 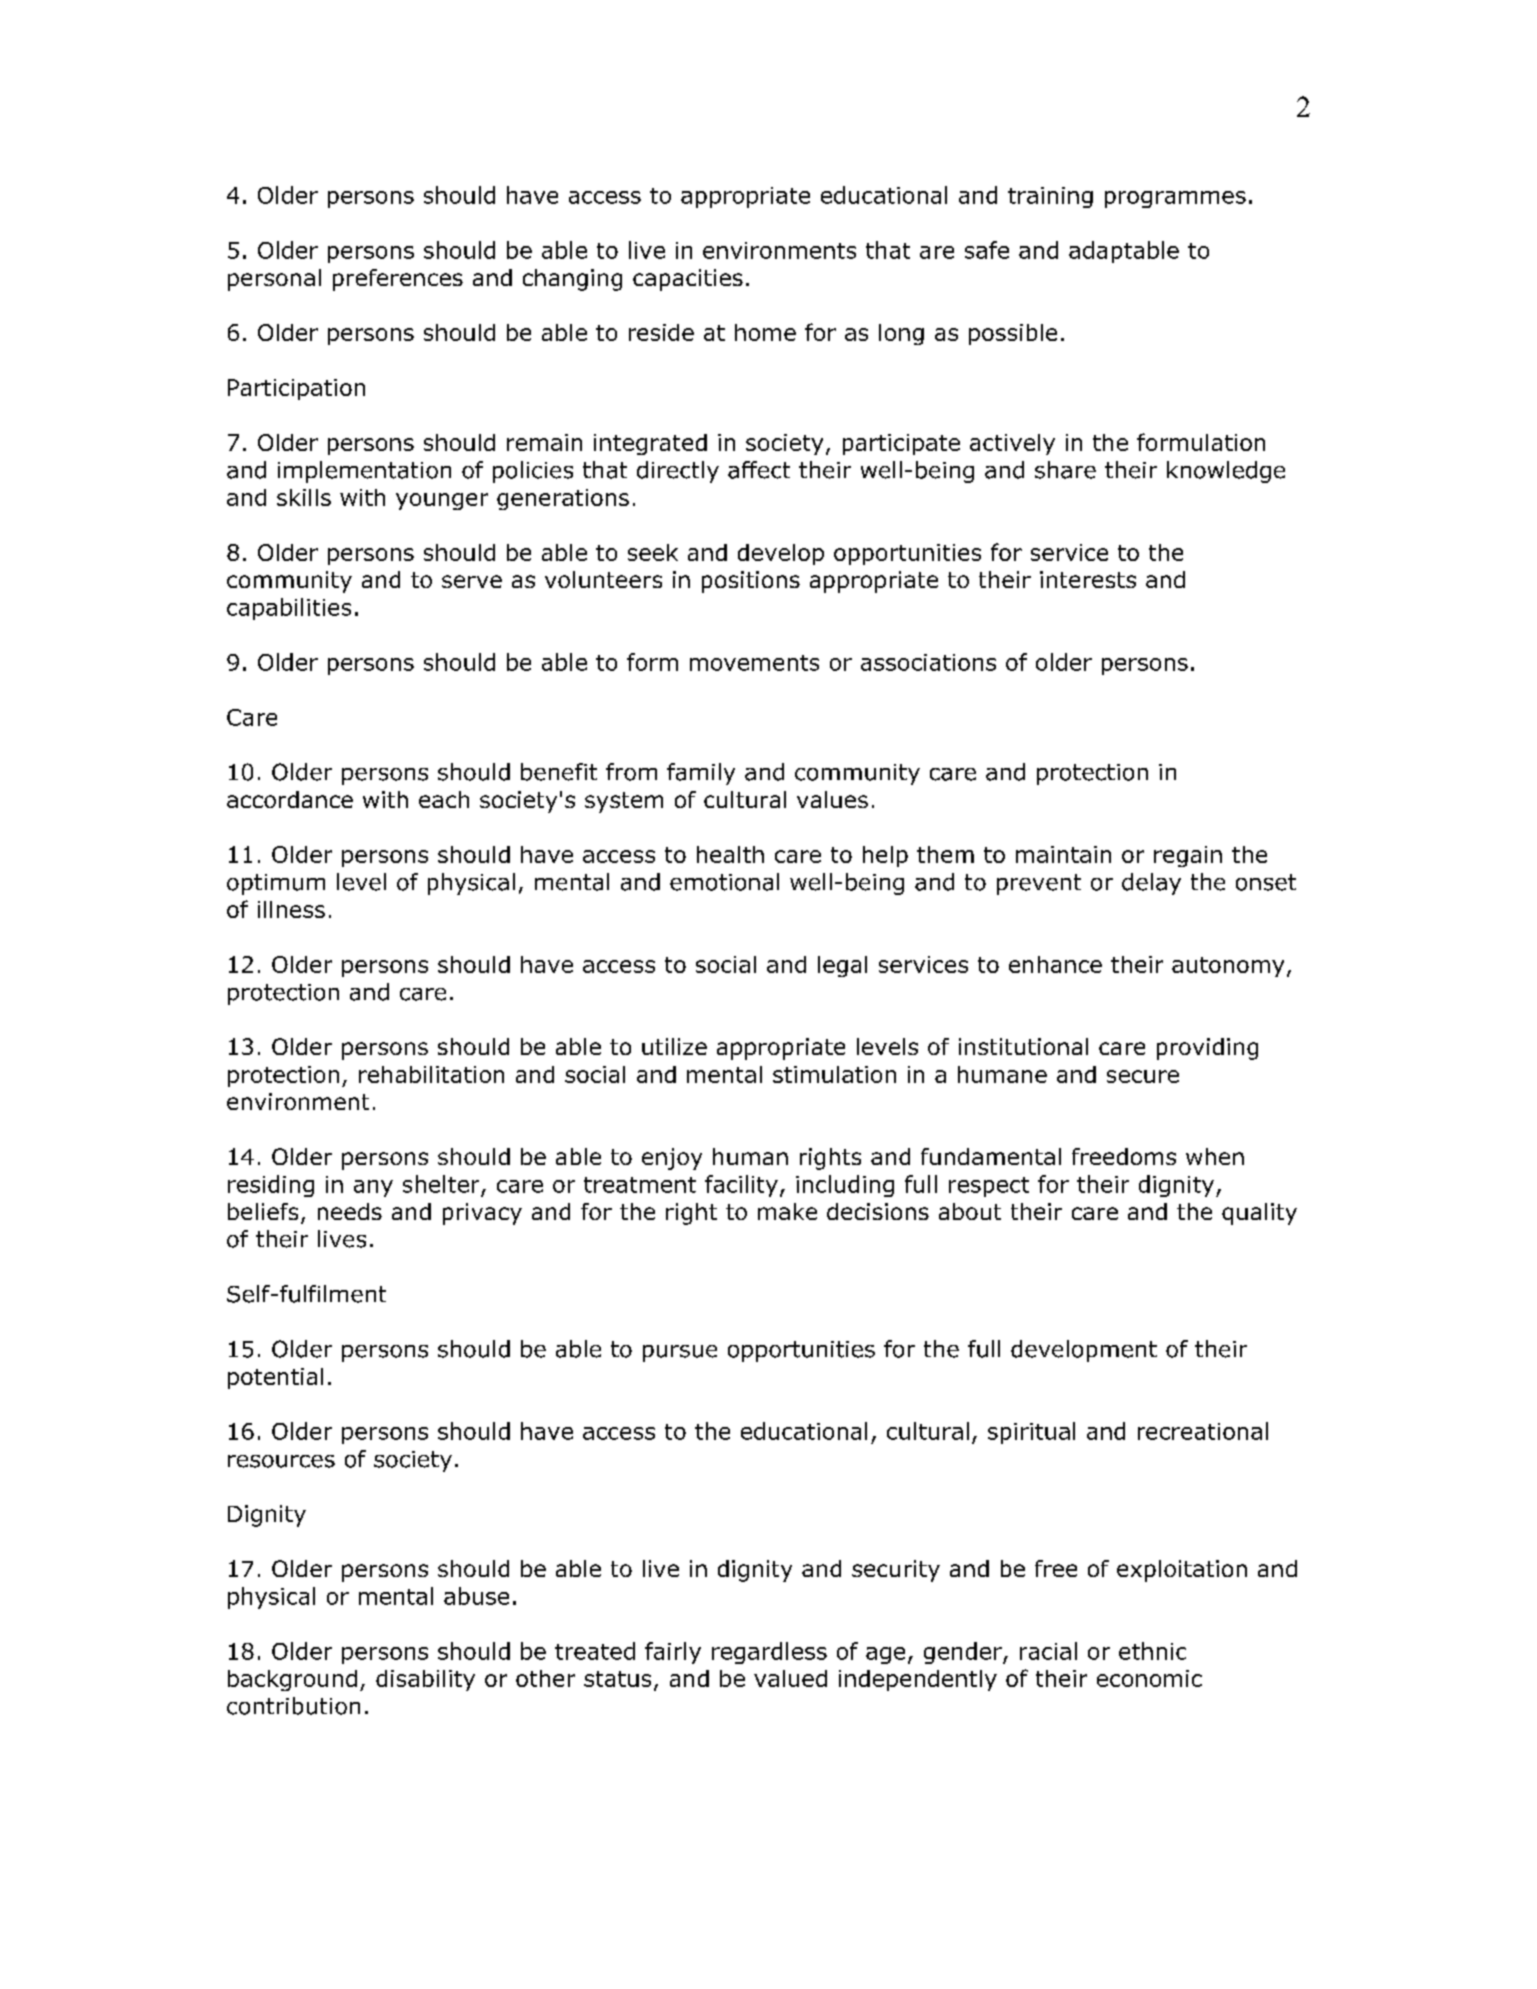 I want to click on illness, so click(x=291, y=909).
